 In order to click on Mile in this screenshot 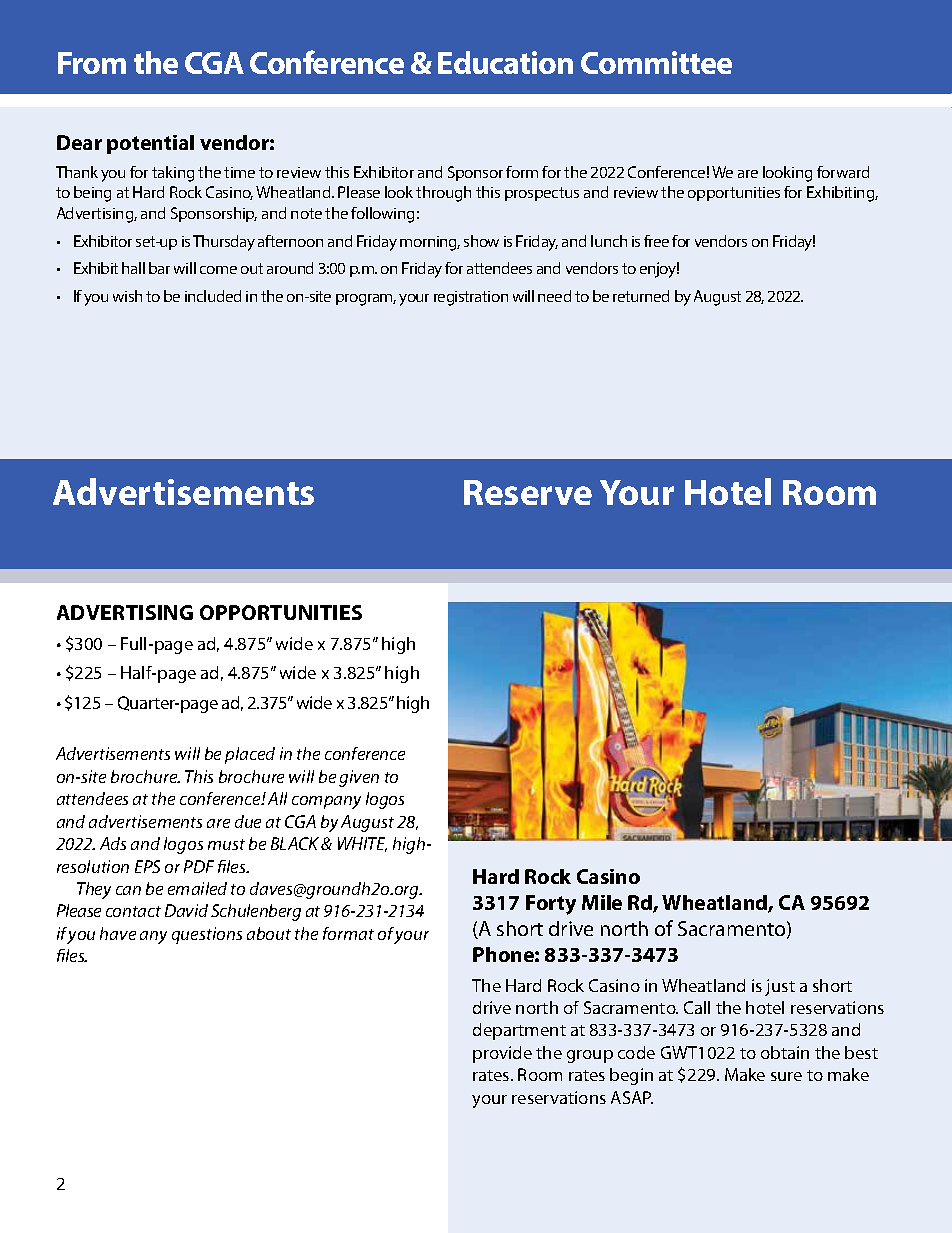, I will do `click(602, 902)`.
